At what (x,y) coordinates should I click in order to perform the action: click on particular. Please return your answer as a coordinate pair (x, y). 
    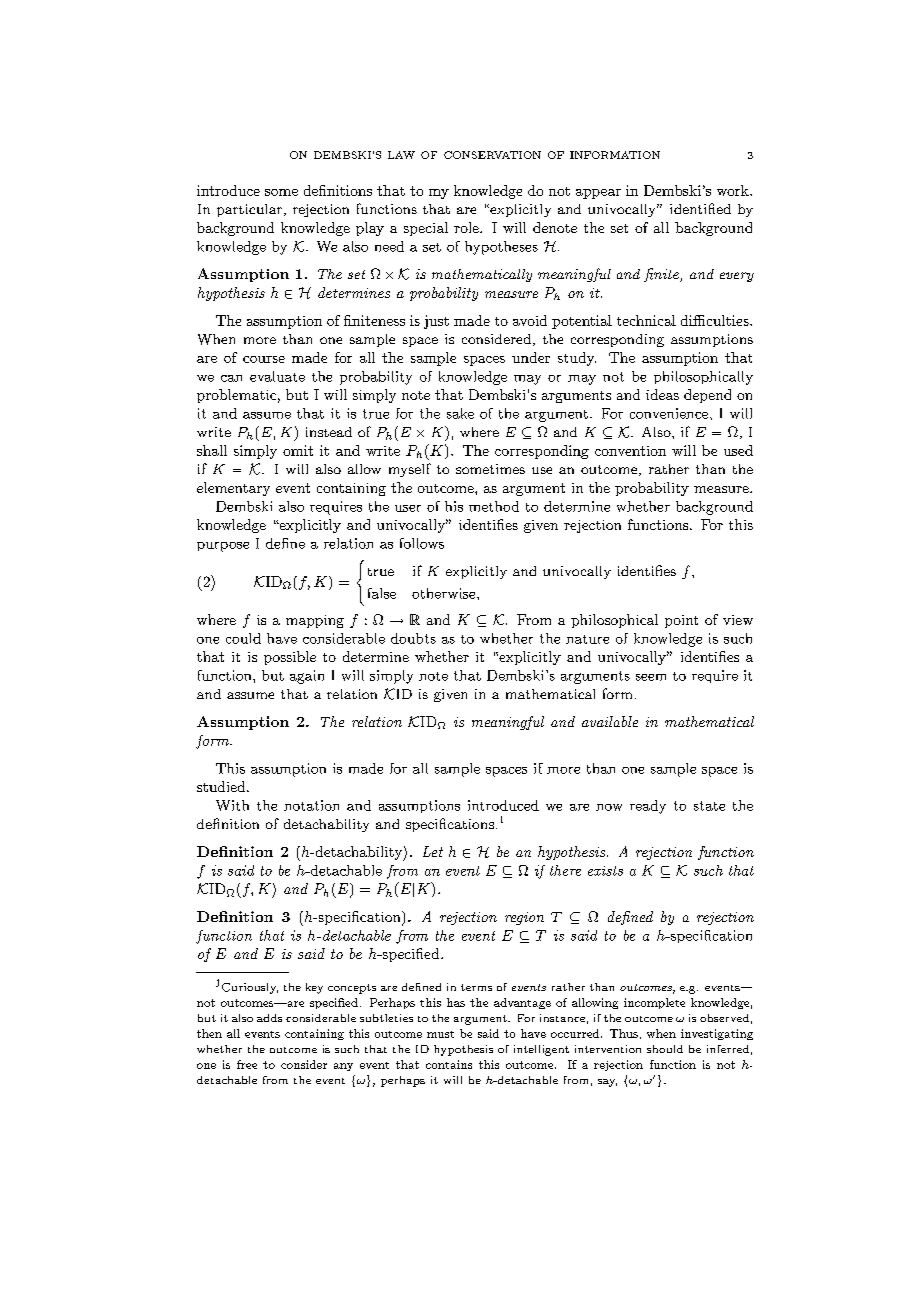
    Looking at the image, I should click on (249, 210).
